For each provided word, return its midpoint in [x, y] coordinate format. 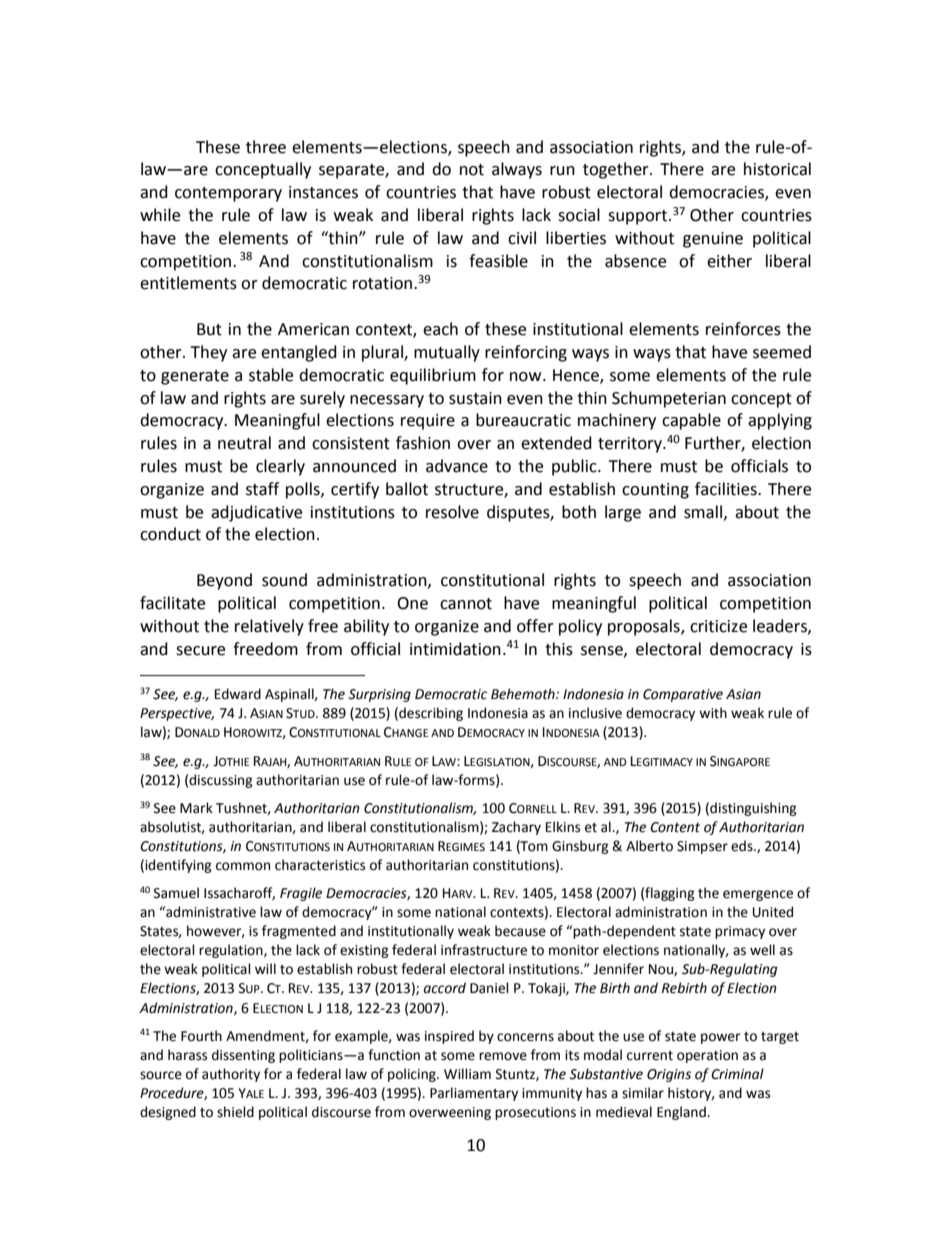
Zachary [516, 828]
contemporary [228, 194]
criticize [718, 626]
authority [231, 1075]
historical [777, 169]
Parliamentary [474, 1094]
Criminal [737, 1074]
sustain [475, 398]
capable [691, 421]
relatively [269, 627]
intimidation [455, 649]
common [243, 866]
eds [743, 846]
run [562, 171]
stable [271, 375]
